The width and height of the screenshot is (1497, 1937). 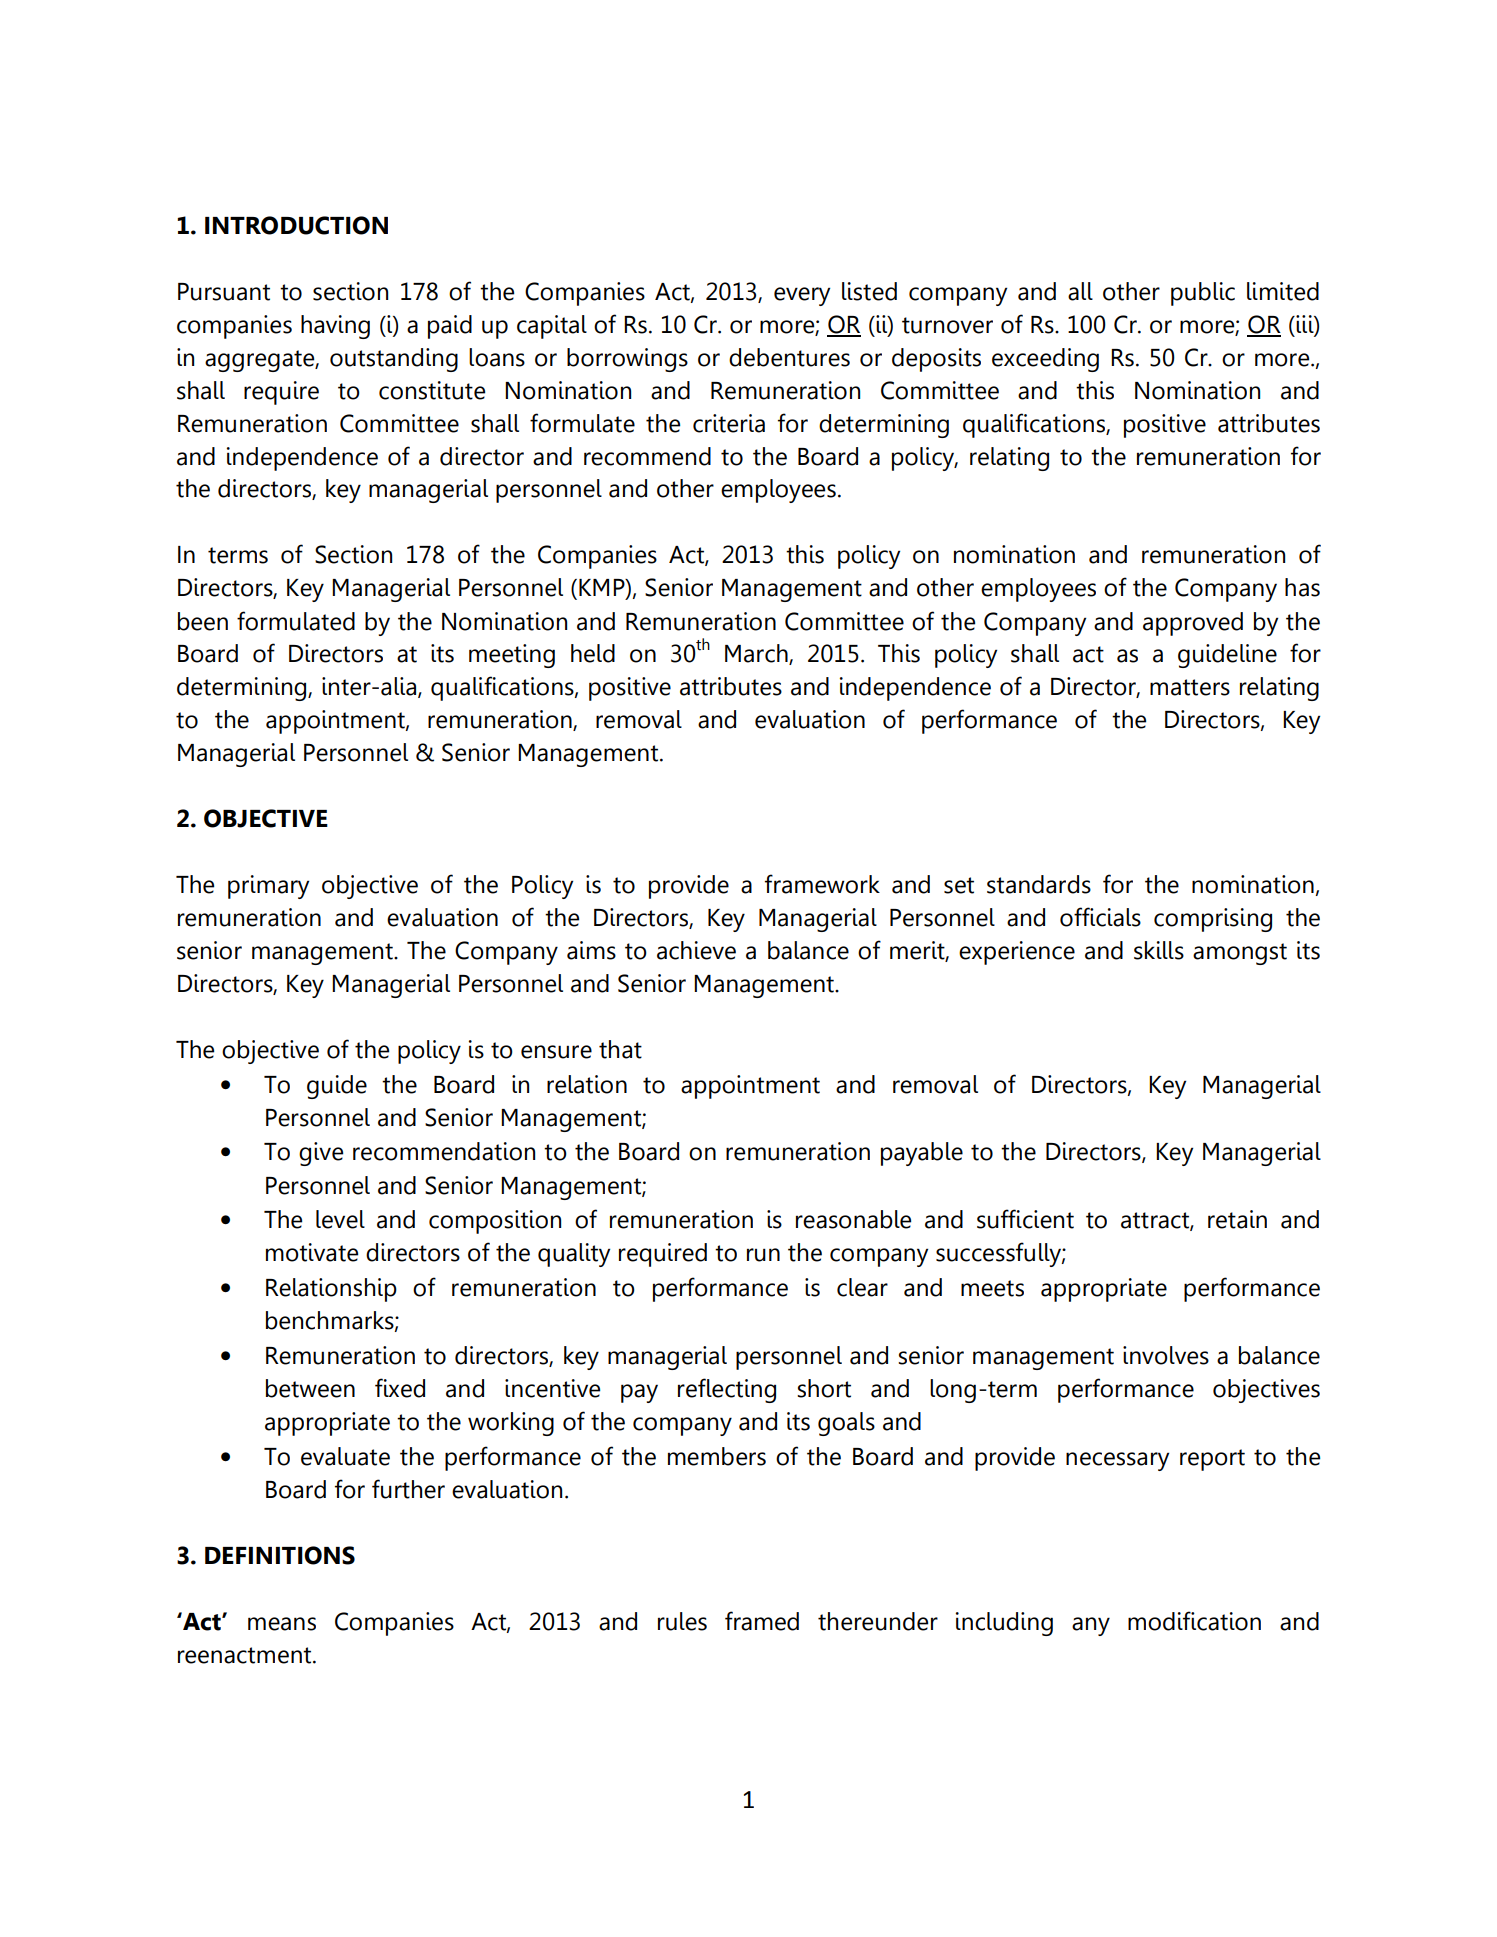 What do you see at coordinates (802, 296) in the screenshot?
I see `every` at bounding box center [802, 296].
